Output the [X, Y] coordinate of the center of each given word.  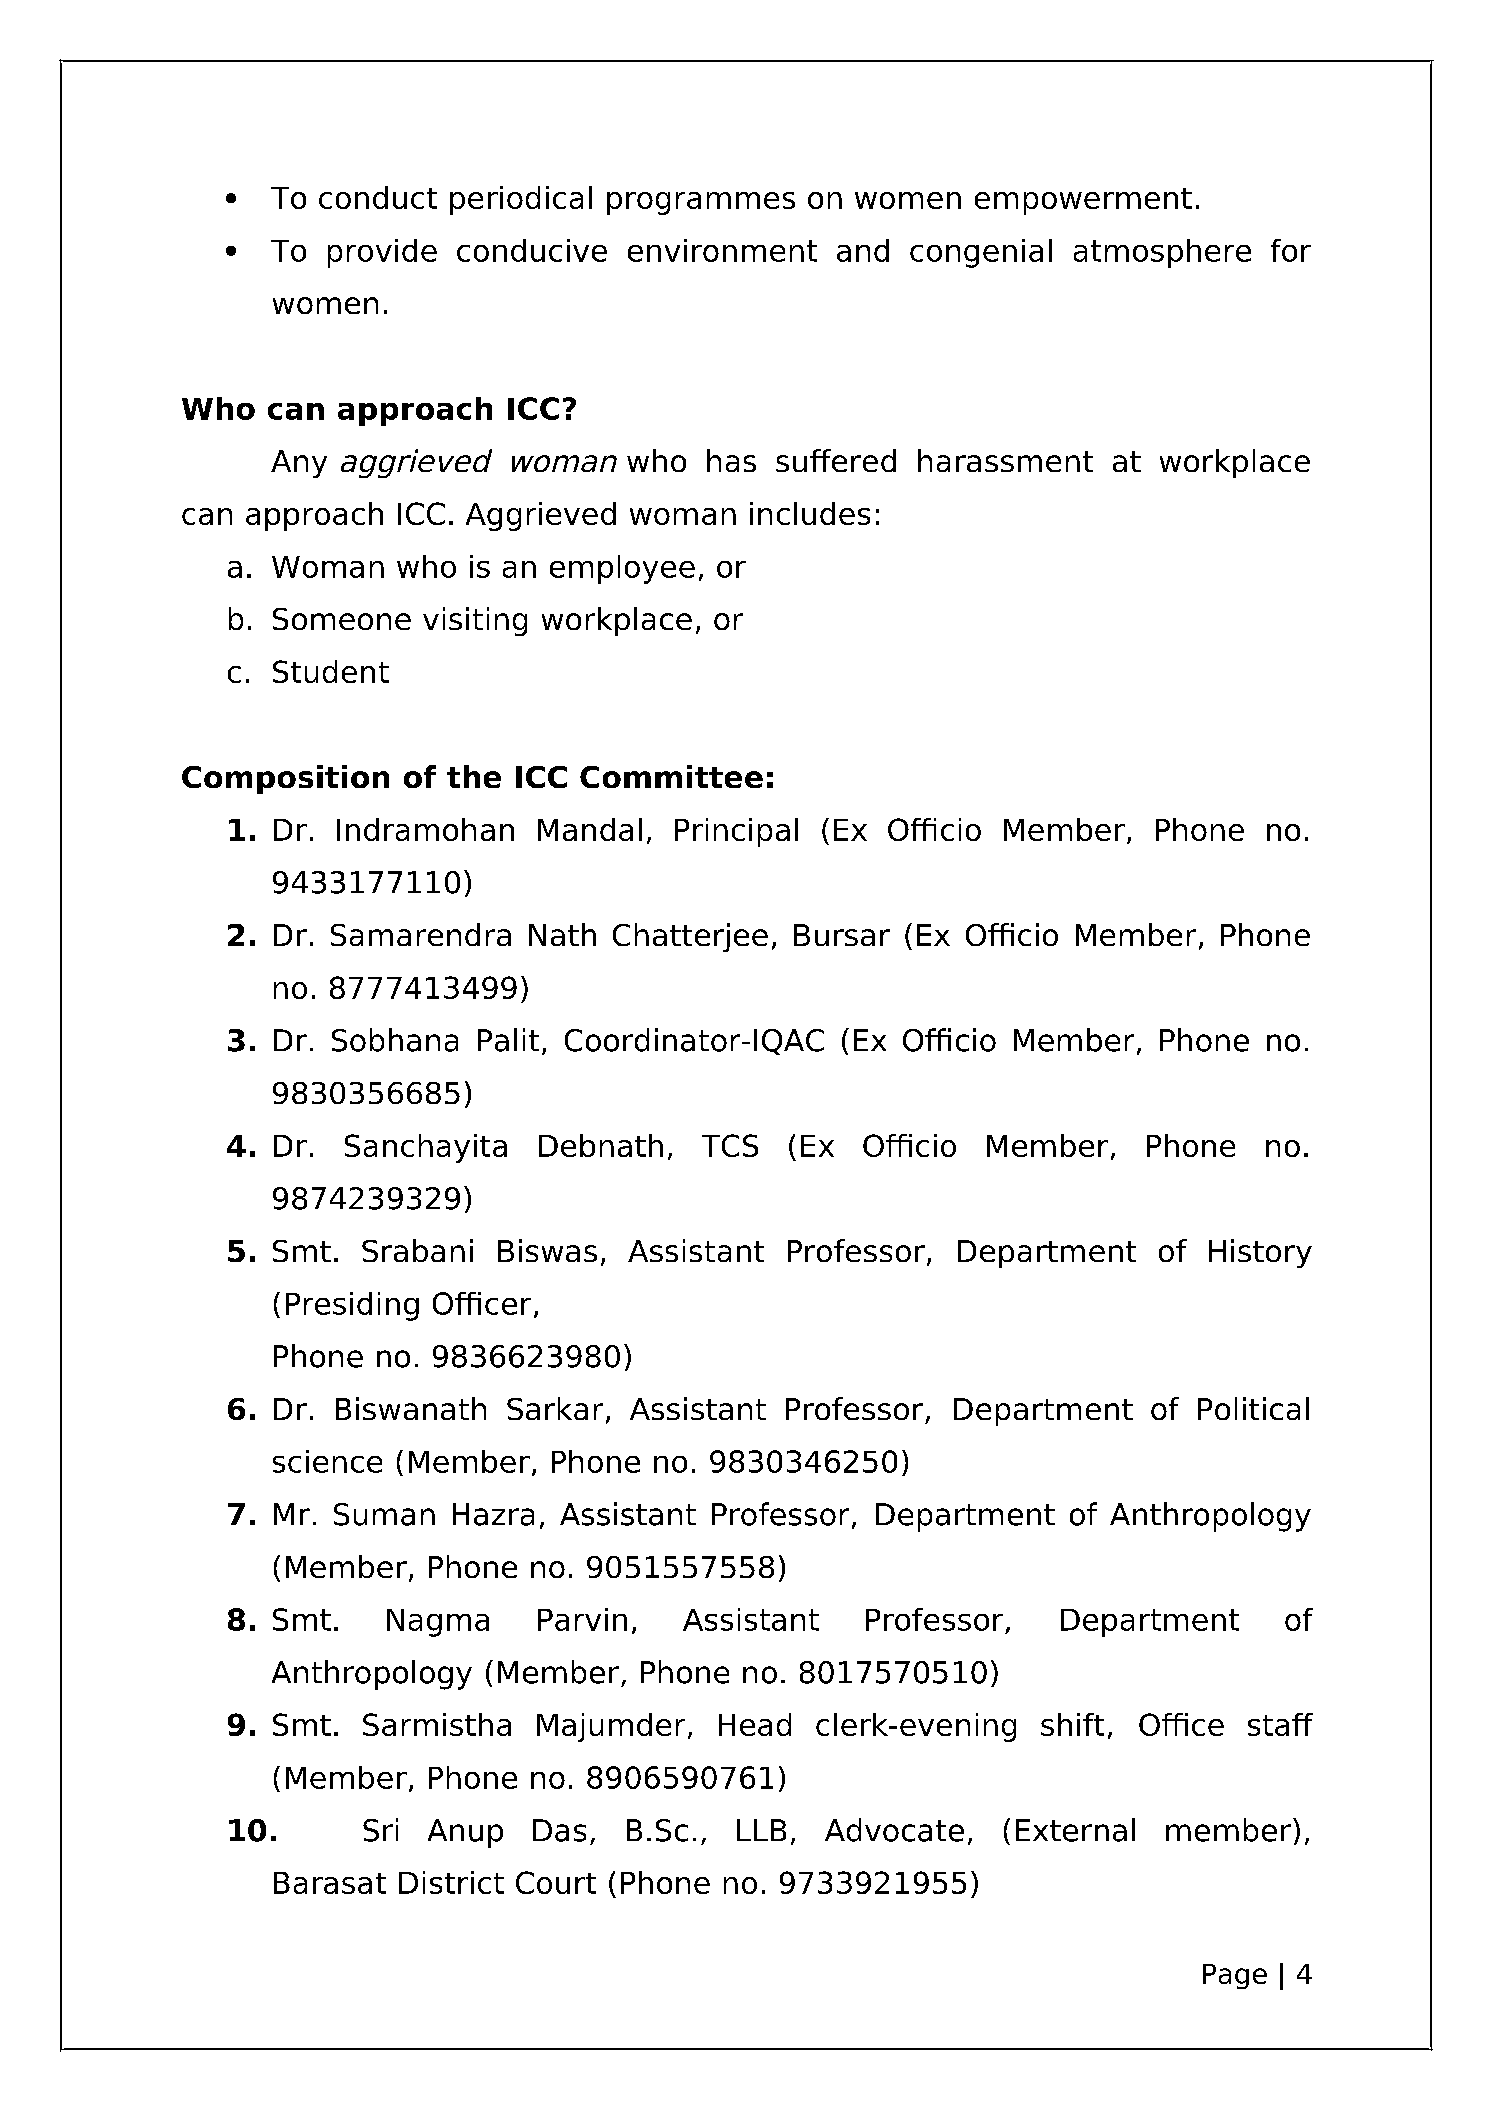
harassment [1005, 460]
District [451, 1882]
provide [382, 253]
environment [722, 250]
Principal [736, 832]
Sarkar [555, 1408]
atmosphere [1162, 253]
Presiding [352, 1306]
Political [1253, 1408]
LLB [761, 1830]
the [474, 776]
